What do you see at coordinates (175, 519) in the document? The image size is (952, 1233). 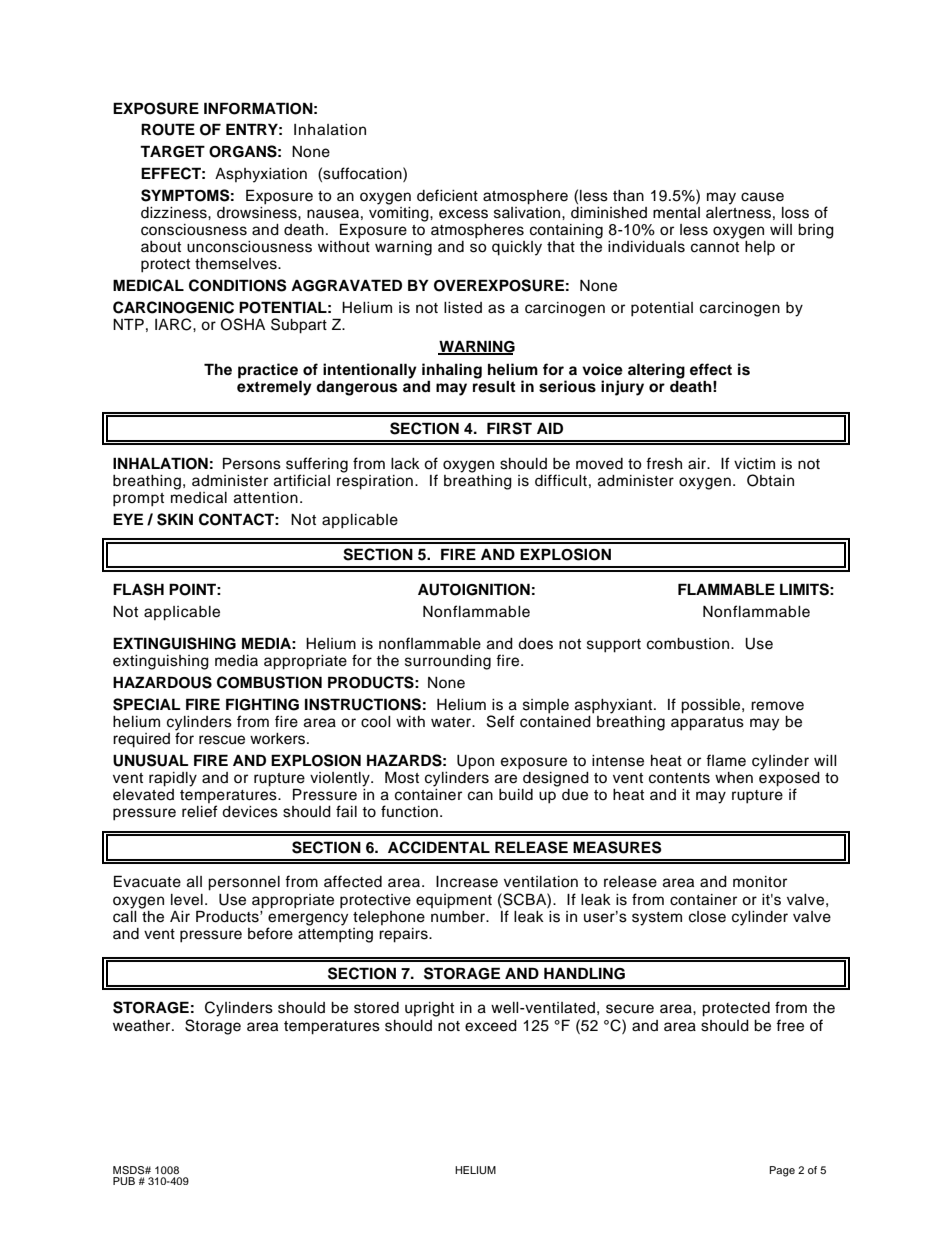 I see `SKIN` at bounding box center [175, 519].
